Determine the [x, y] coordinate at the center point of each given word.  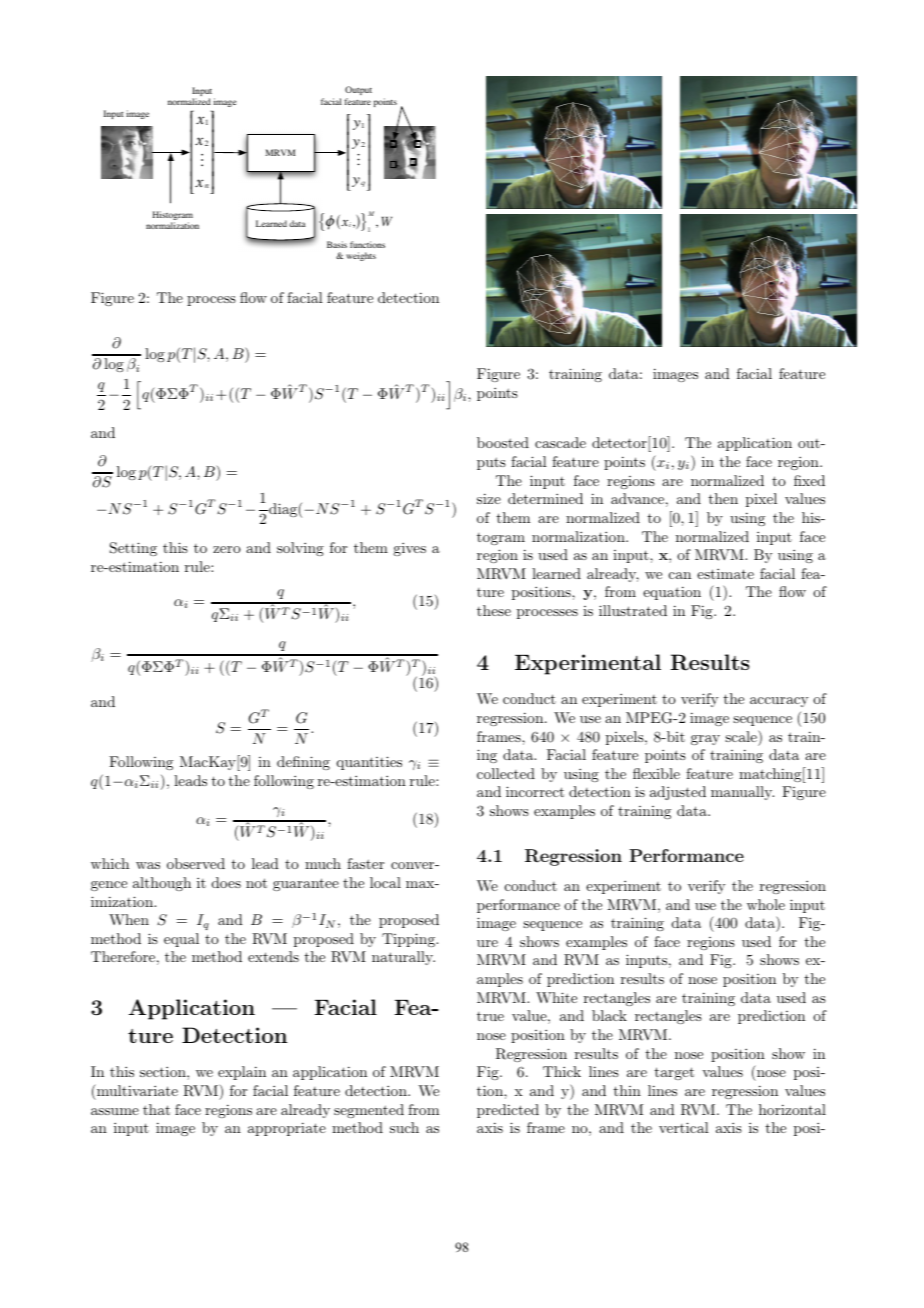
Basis [337, 244]
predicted [508, 1111]
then [723, 498]
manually [742, 793]
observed [196, 863]
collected [506, 773]
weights [361, 256]
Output [358, 90]
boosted [503, 442]
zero [227, 549]
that [156, 1109]
